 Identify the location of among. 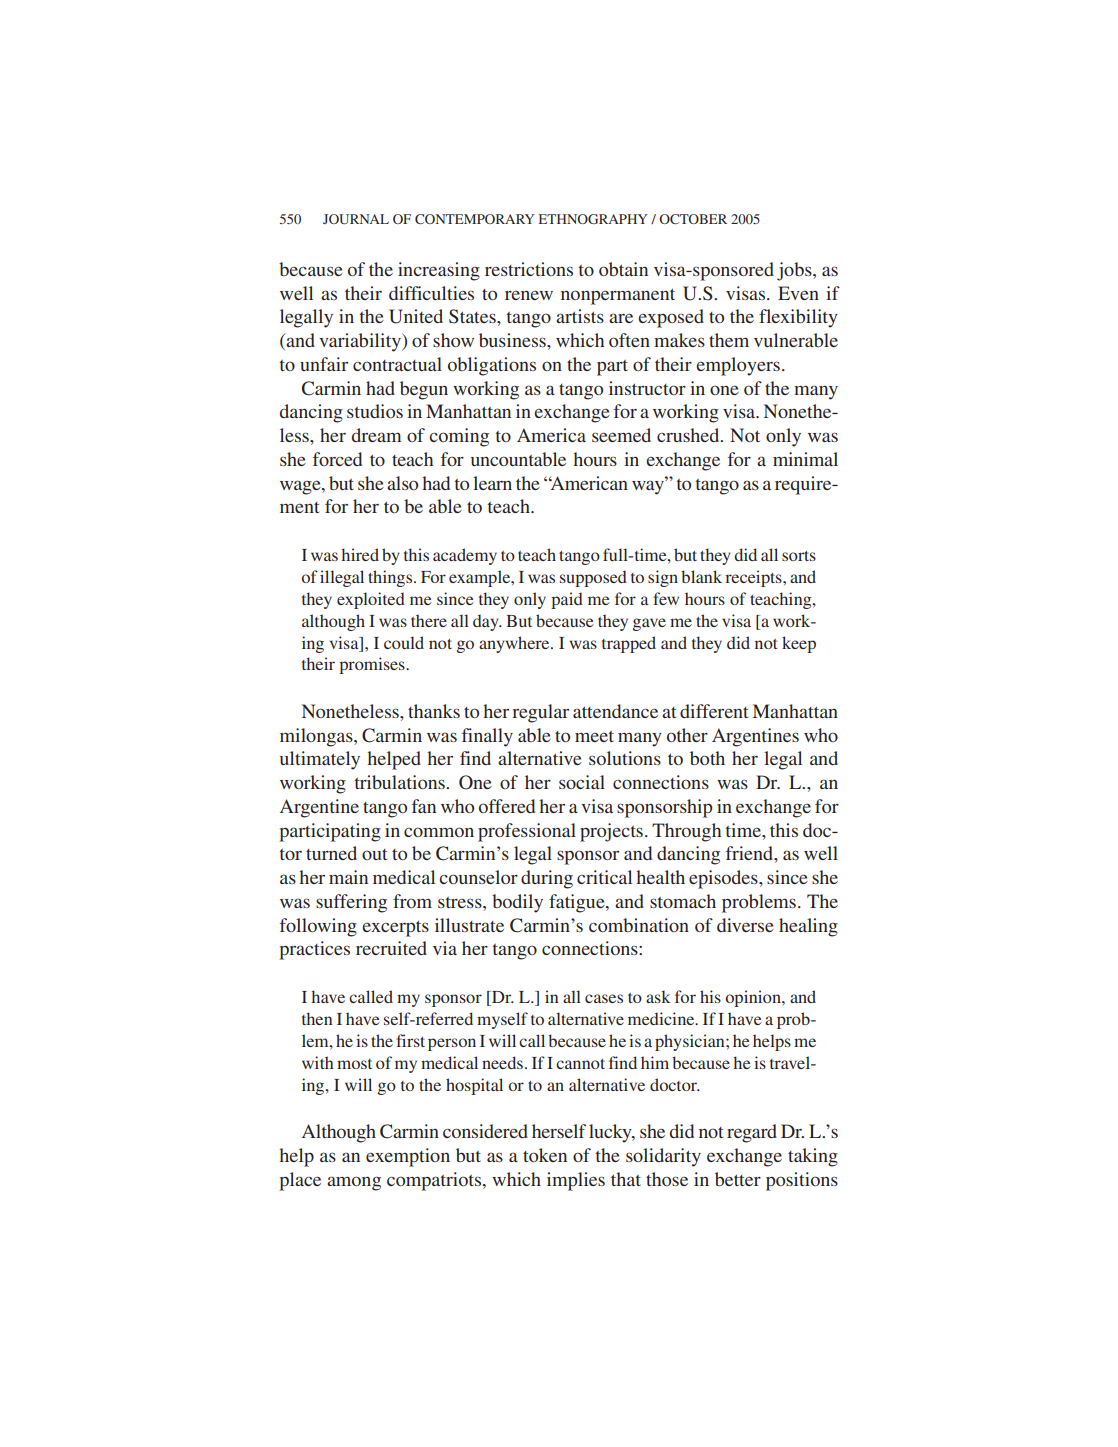
(354, 1183).
